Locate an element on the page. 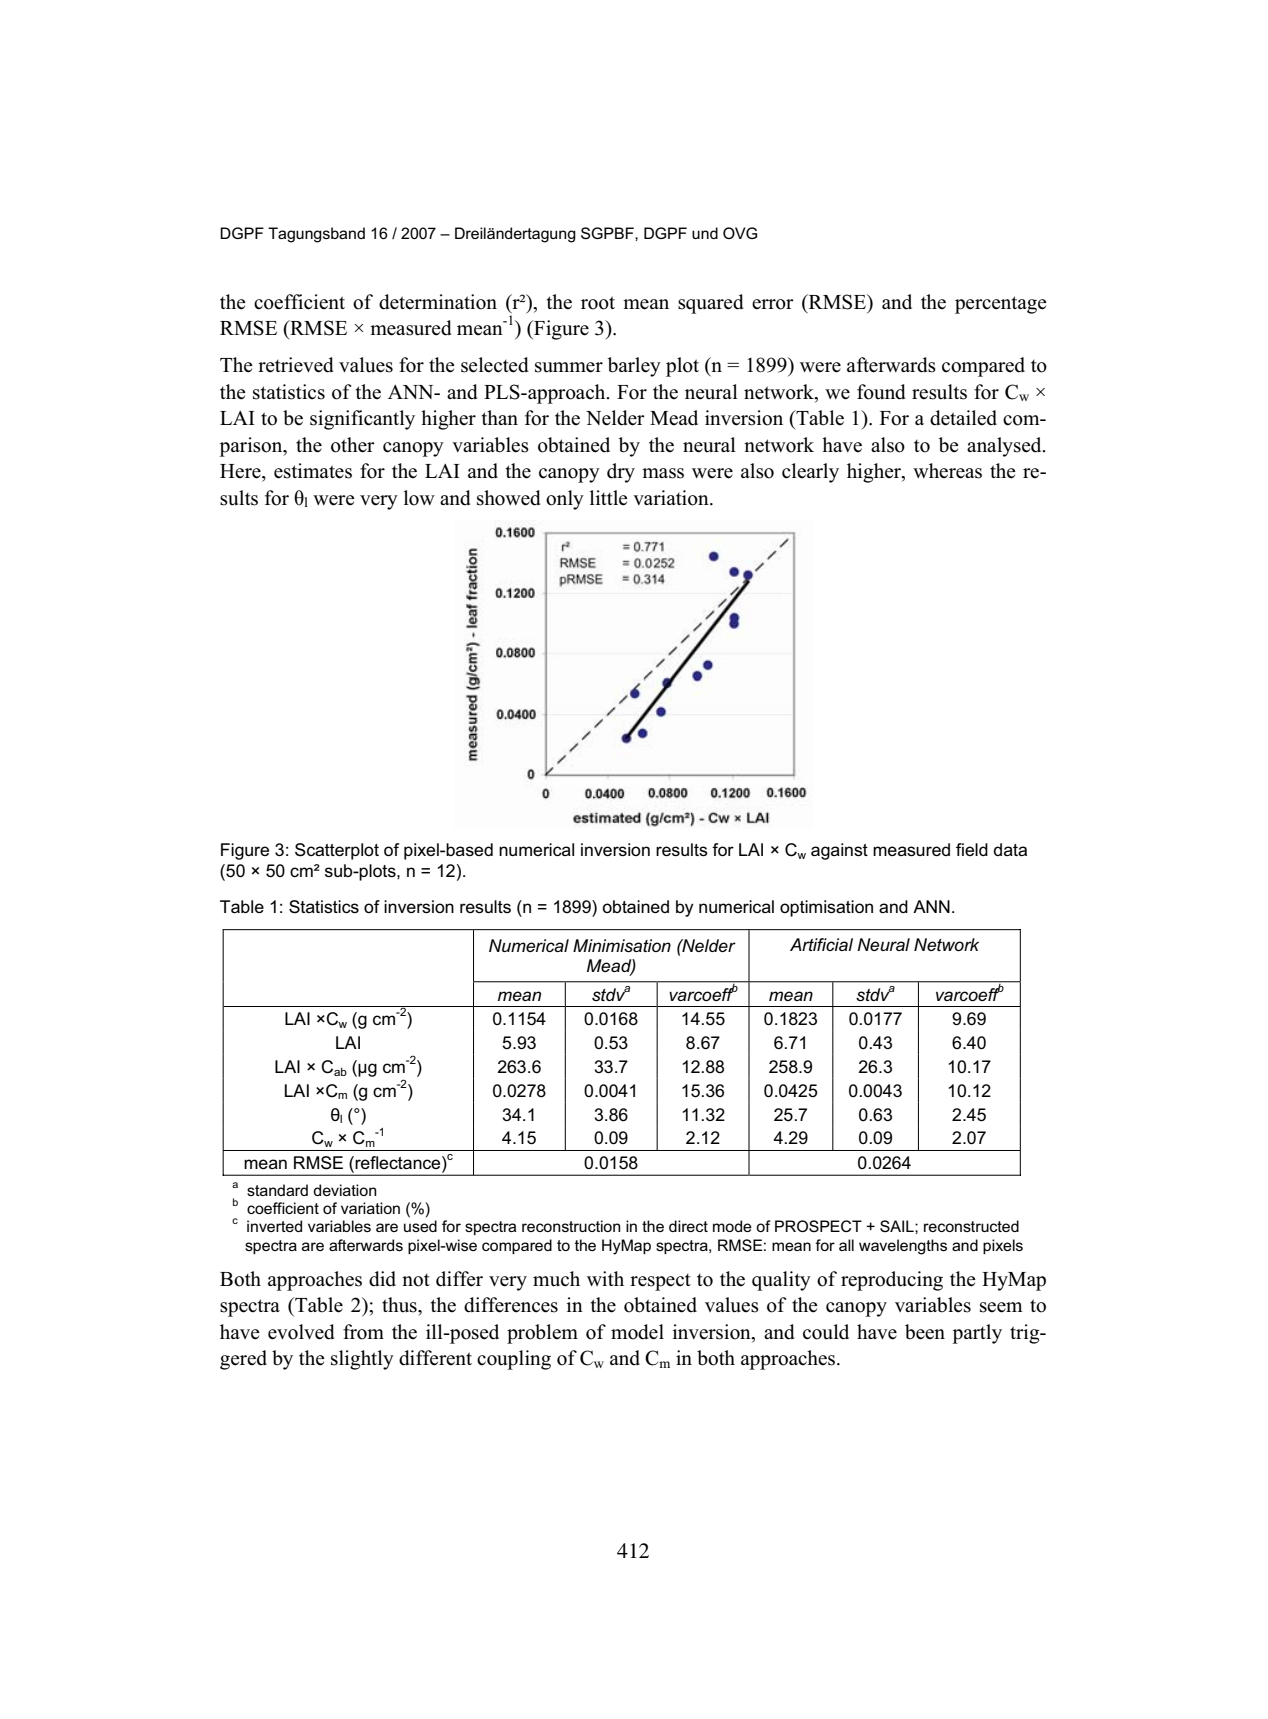  barley is located at coordinates (634, 367).
